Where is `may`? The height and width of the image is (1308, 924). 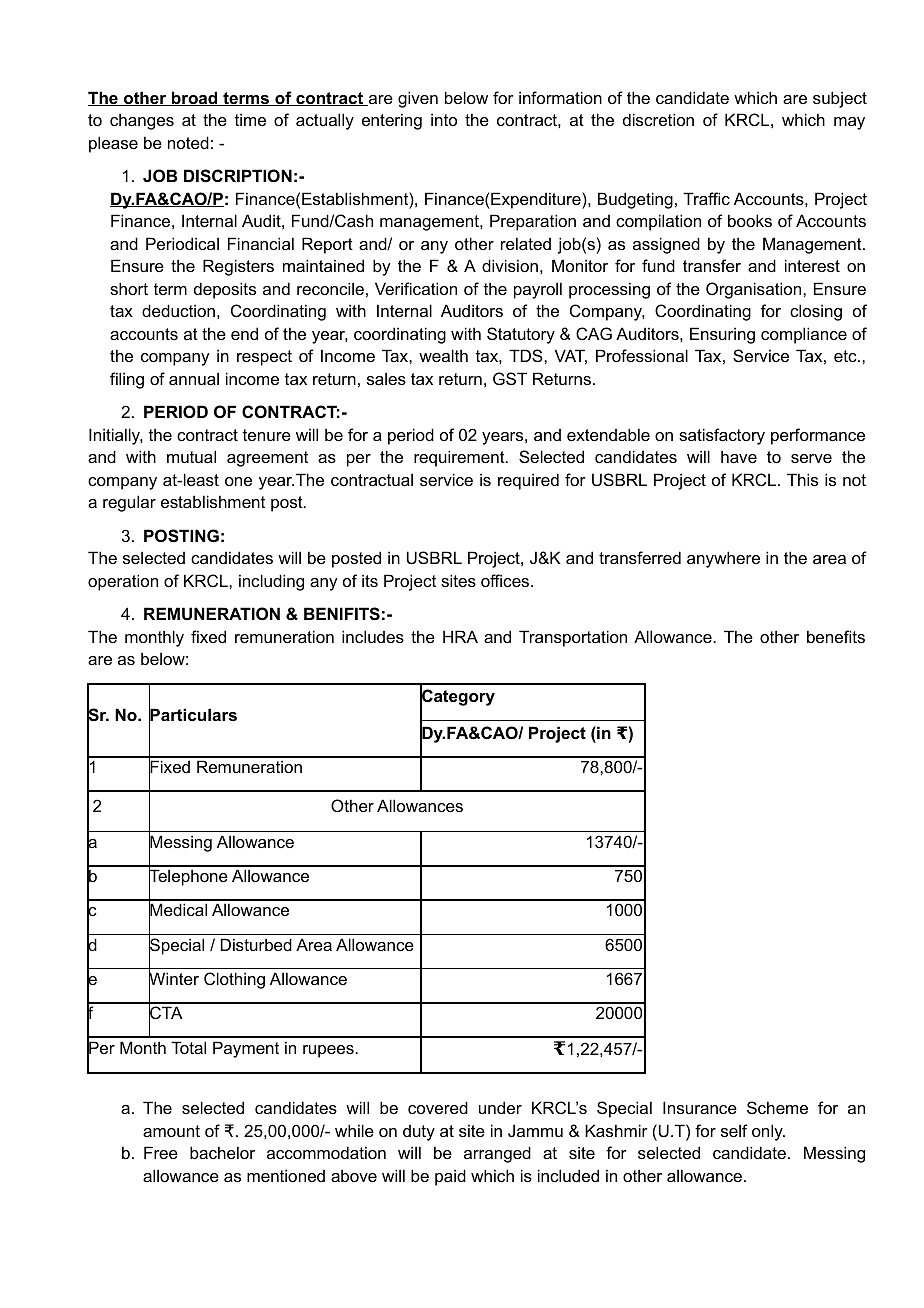
may is located at coordinates (849, 123).
